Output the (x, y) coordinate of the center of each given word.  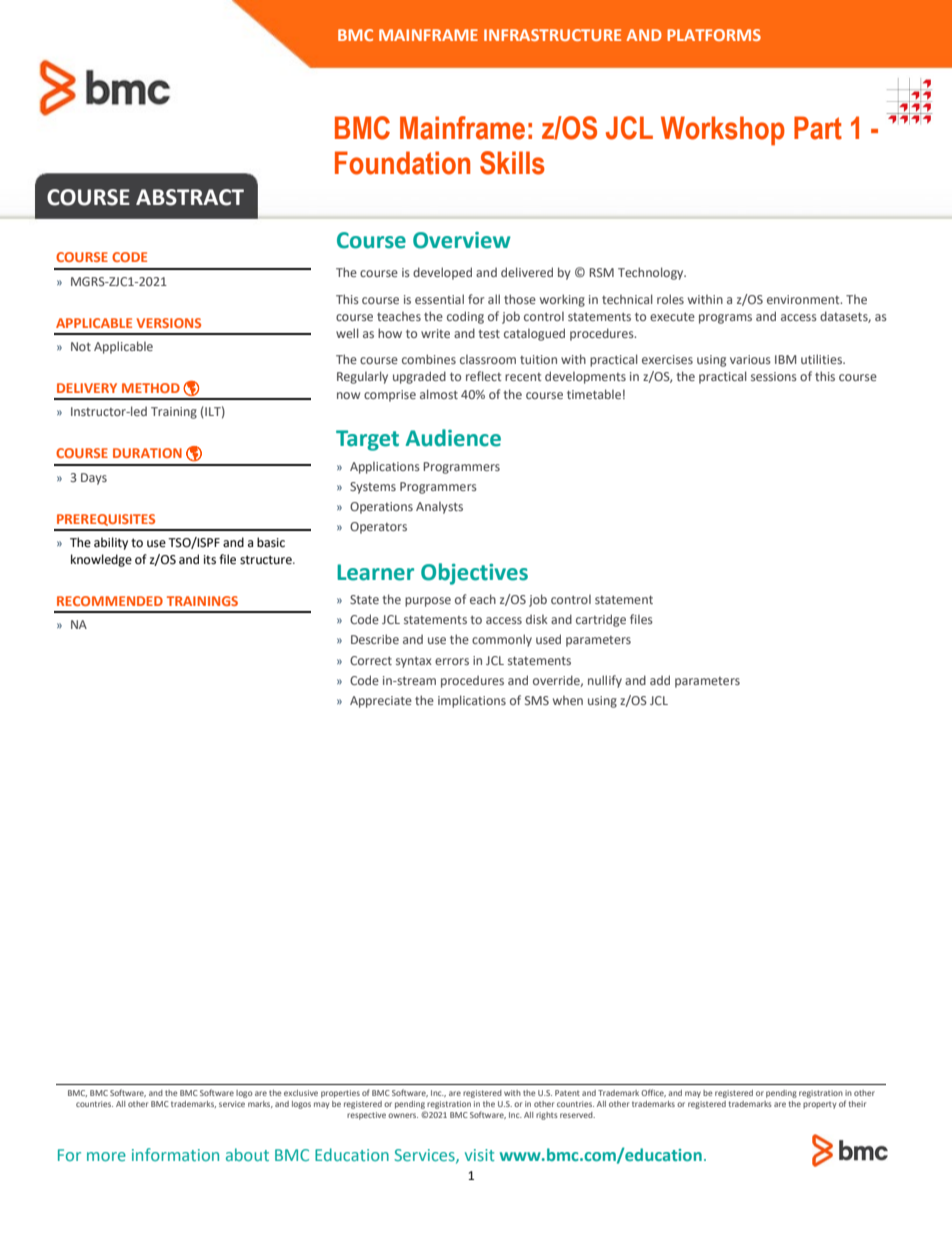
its (210, 560)
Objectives (474, 574)
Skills (512, 163)
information (175, 1154)
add (660, 680)
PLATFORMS (714, 35)
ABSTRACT (190, 197)
